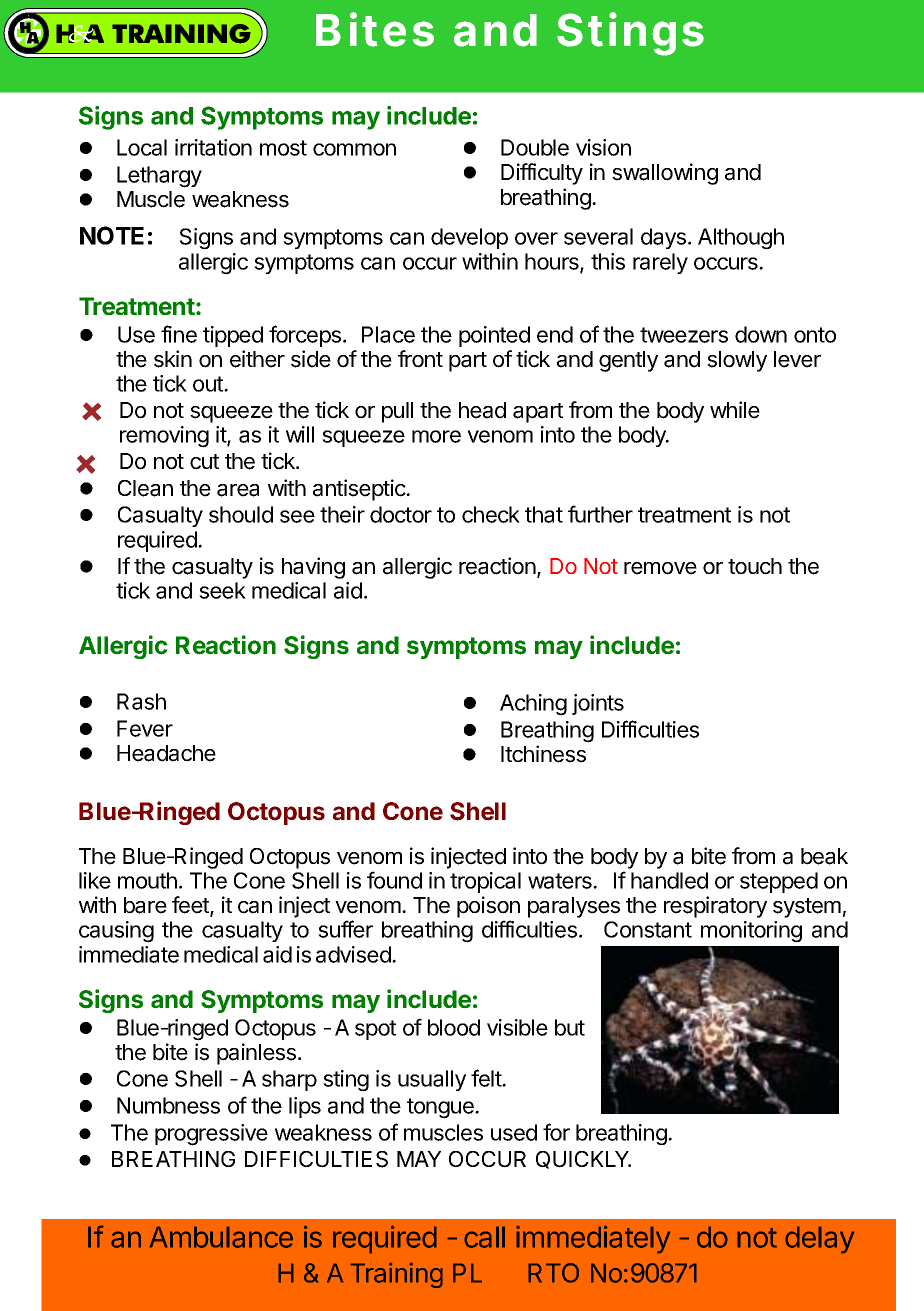  I want to click on respiratory, so click(715, 907).
